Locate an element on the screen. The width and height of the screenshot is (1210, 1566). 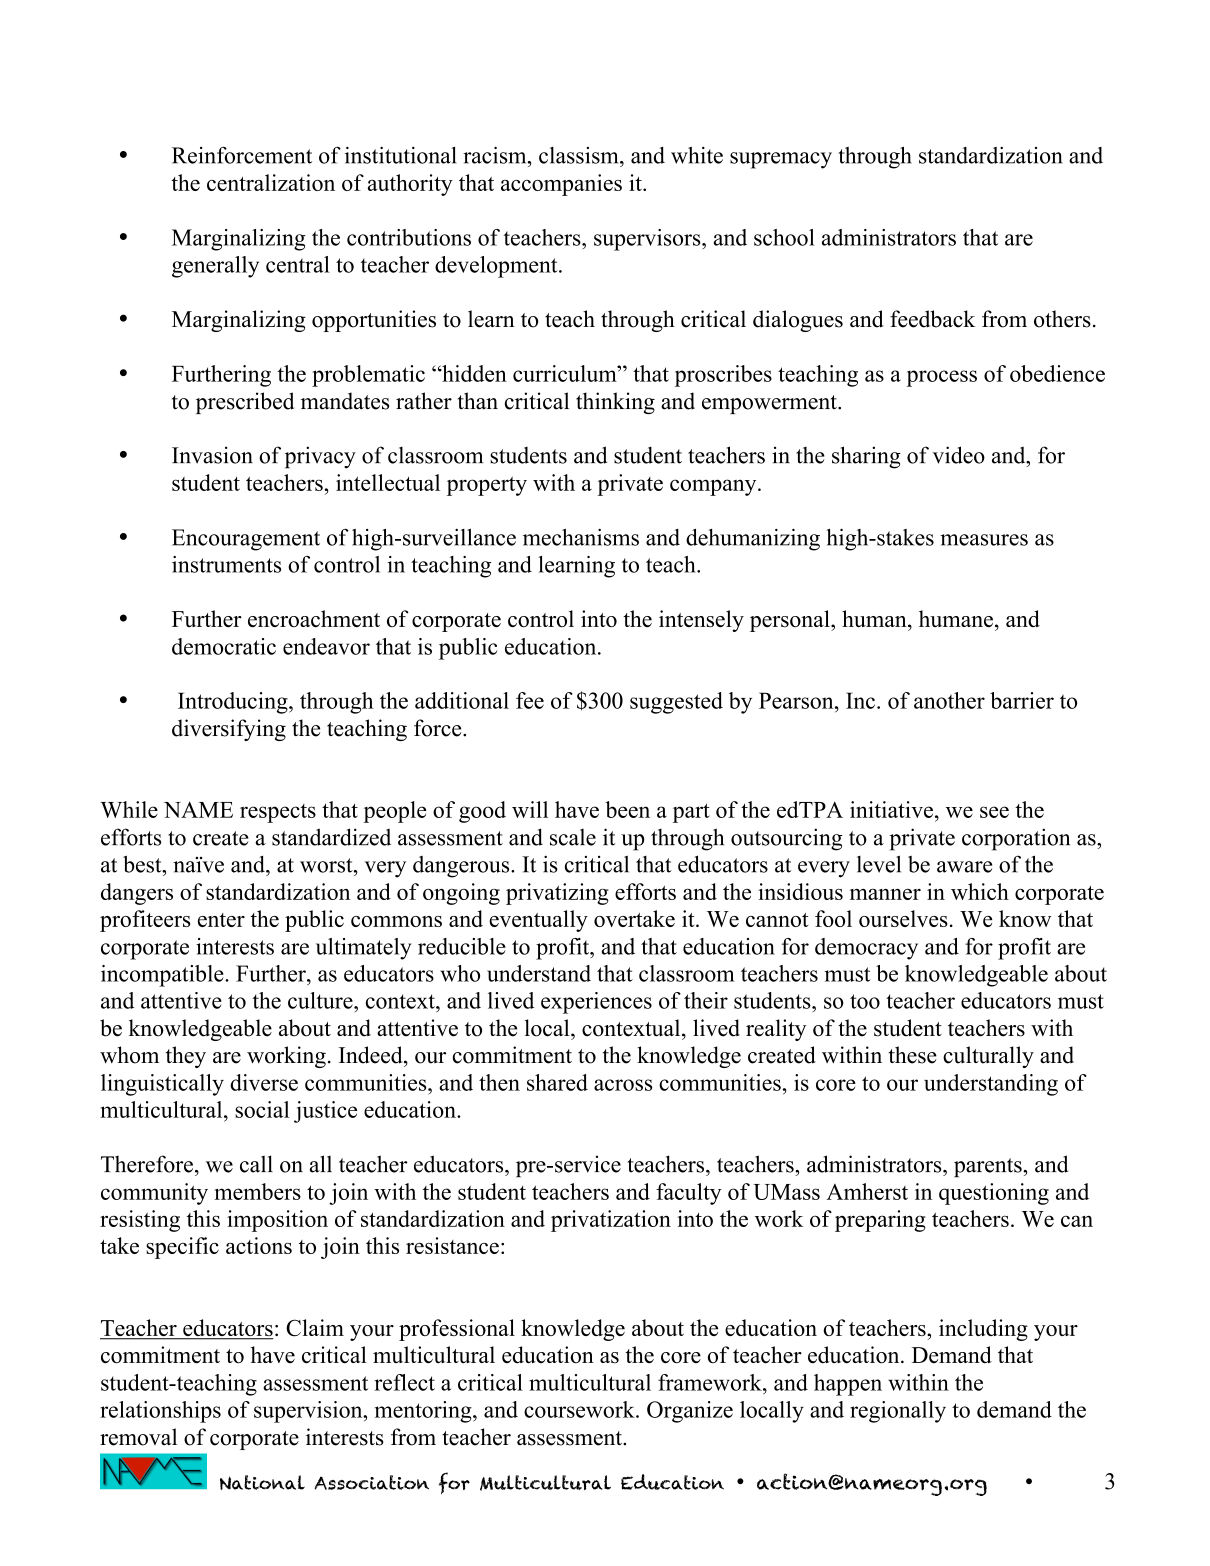
experiences is located at coordinates (596, 1003).
